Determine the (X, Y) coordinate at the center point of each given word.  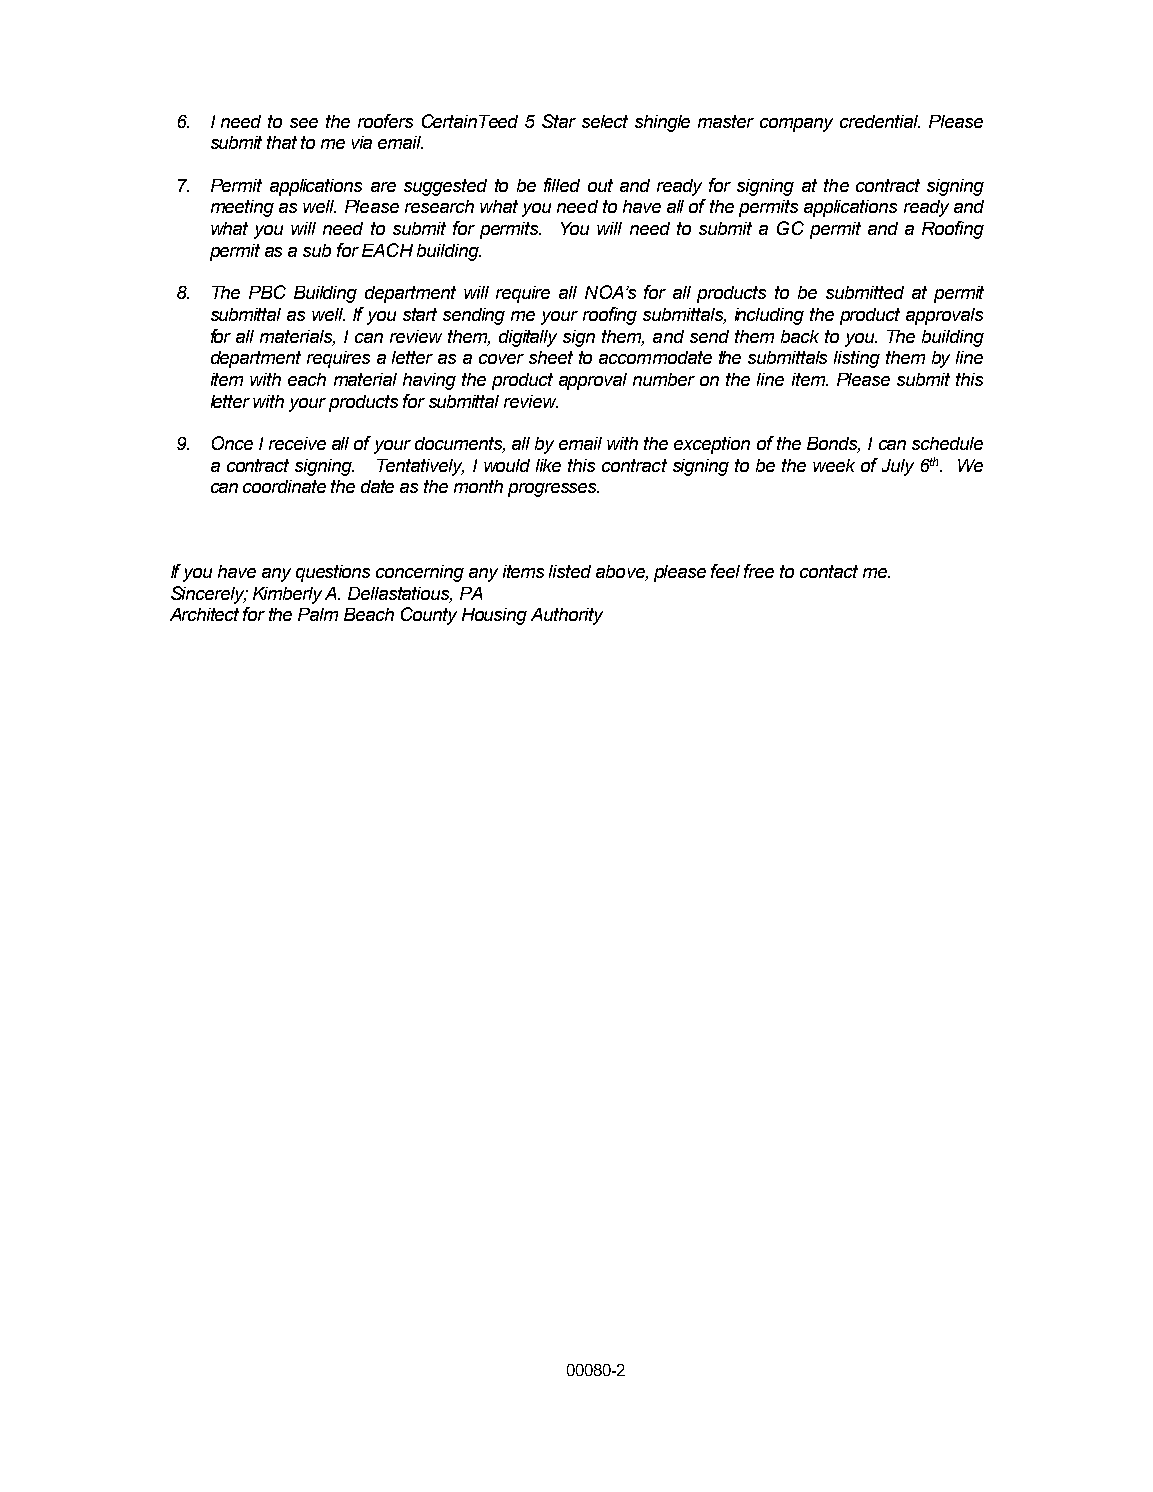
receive (297, 443)
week (834, 465)
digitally (528, 338)
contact (829, 571)
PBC (267, 292)
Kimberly (287, 595)
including (769, 316)
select (605, 121)
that (282, 142)
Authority (567, 616)
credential (880, 121)
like (548, 465)
